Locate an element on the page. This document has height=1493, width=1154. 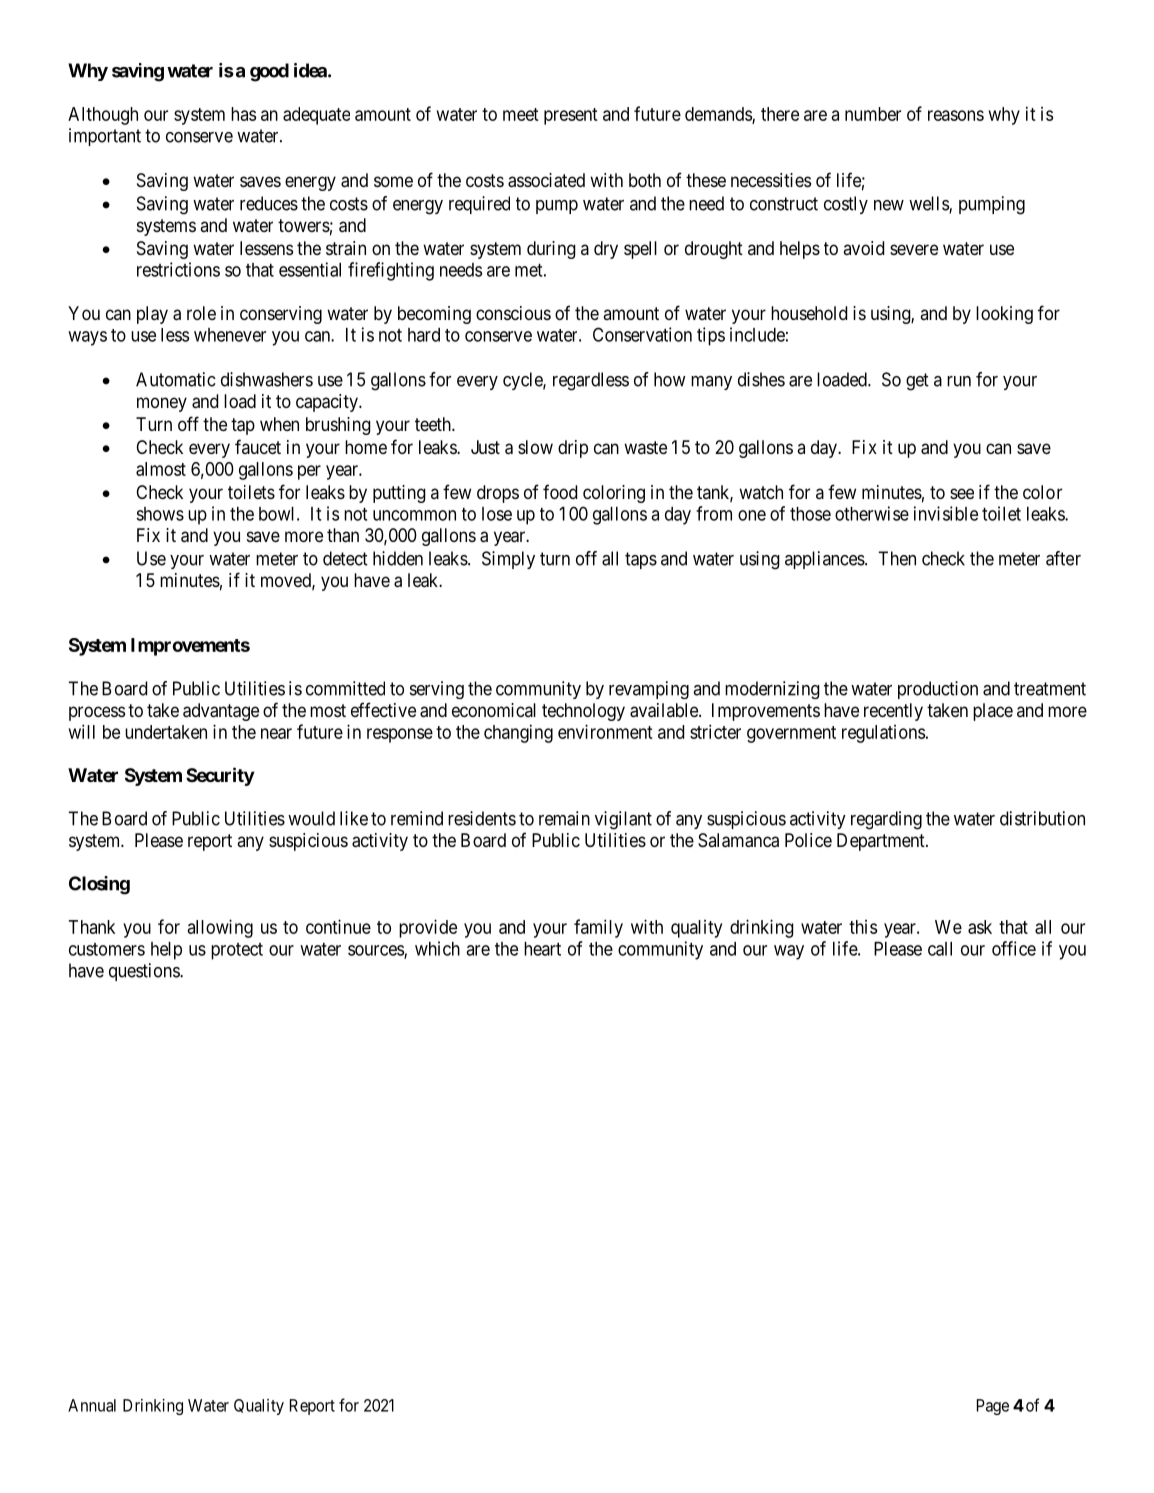
Department is located at coordinates (882, 842).
